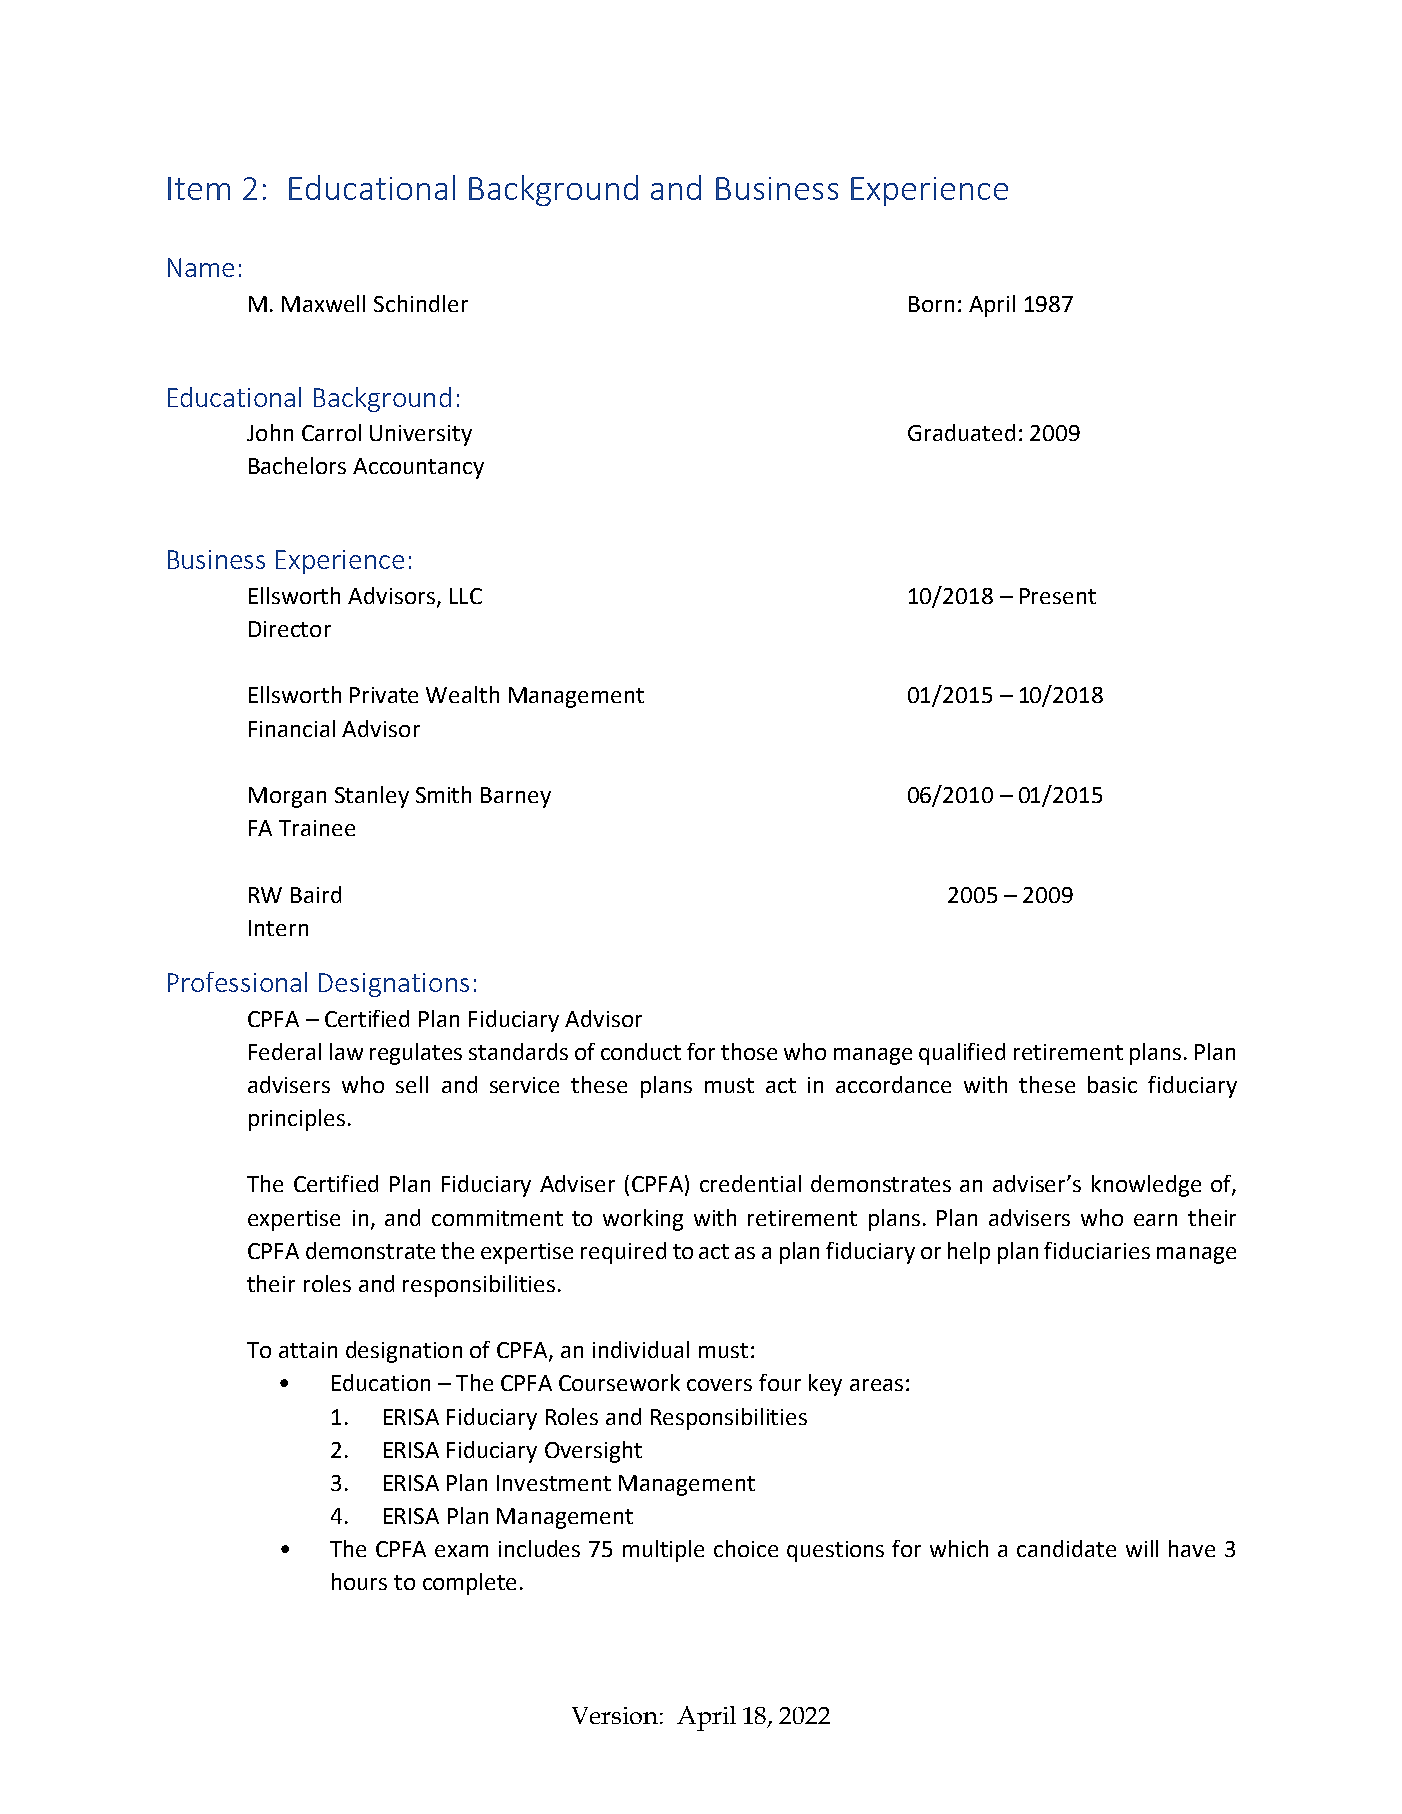 This image has height=1814, width=1402. What do you see at coordinates (931, 304) in the image?
I see `Born` at bounding box center [931, 304].
